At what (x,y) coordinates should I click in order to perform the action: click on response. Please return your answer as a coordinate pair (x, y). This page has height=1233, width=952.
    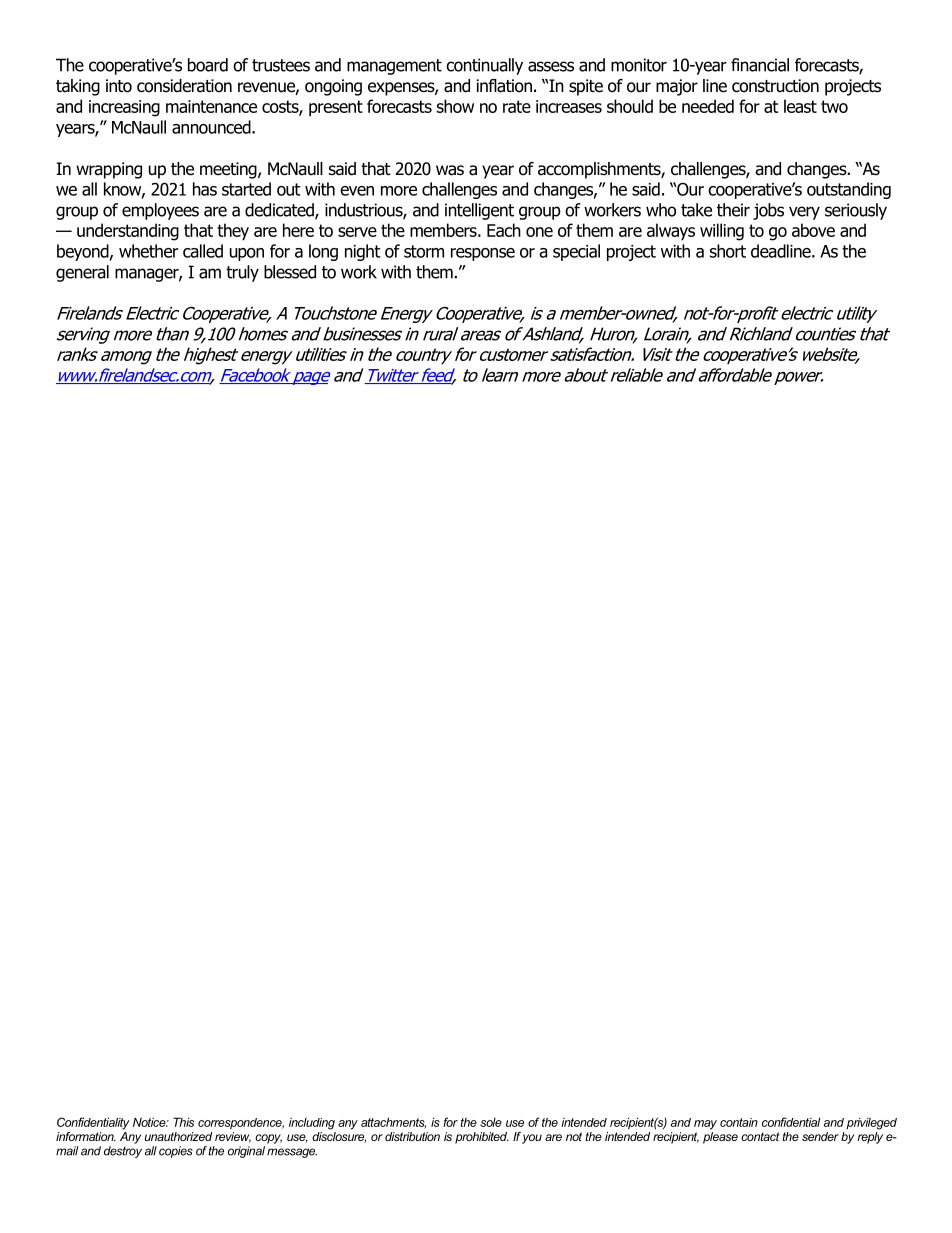
    Looking at the image, I should click on (483, 254).
